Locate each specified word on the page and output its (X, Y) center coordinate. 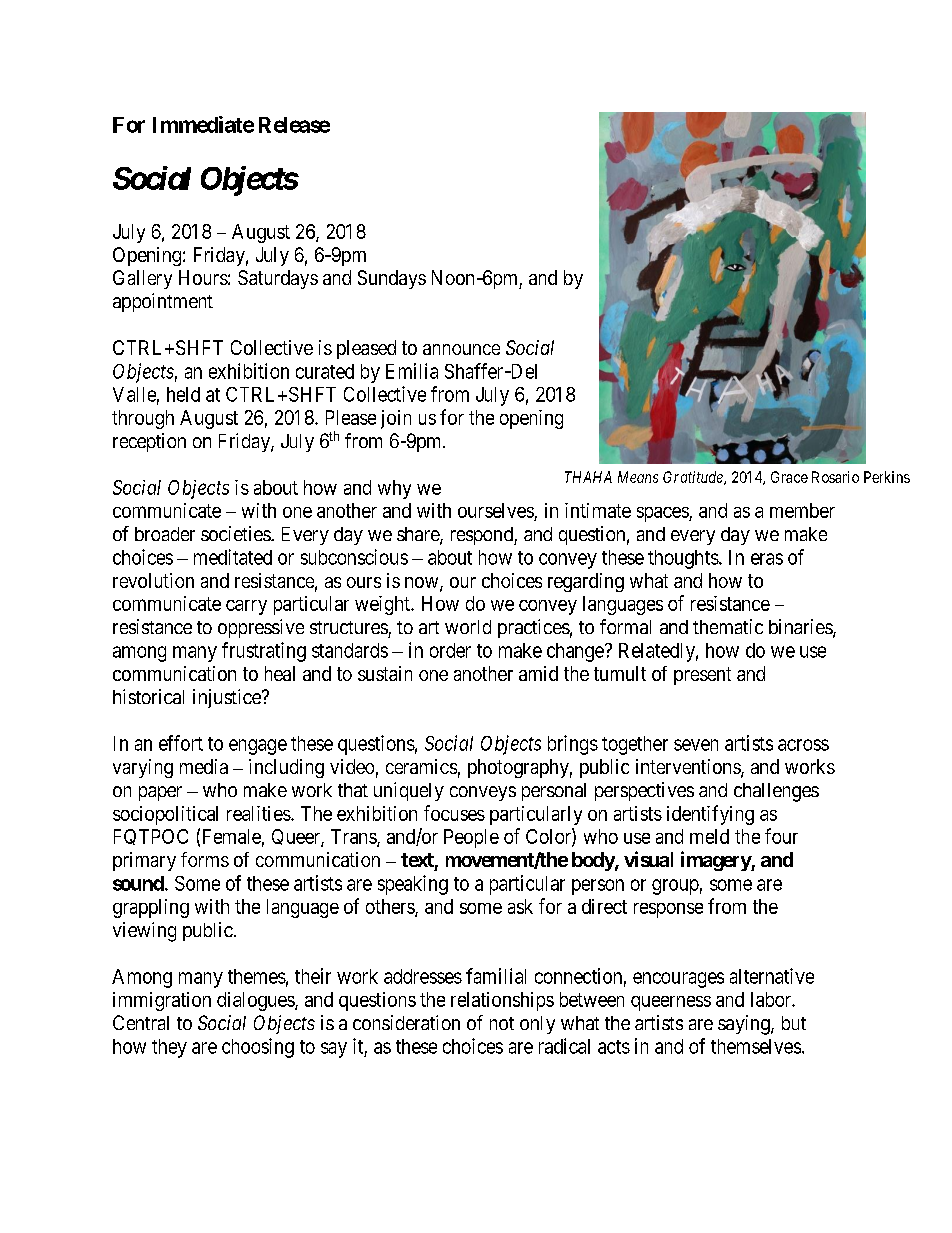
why (394, 489)
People (471, 838)
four (781, 836)
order (450, 650)
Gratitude (694, 478)
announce (461, 349)
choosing (258, 1048)
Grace (789, 477)
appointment (163, 302)
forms (205, 859)
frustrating (264, 652)
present (702, 676)
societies (236, 533)
